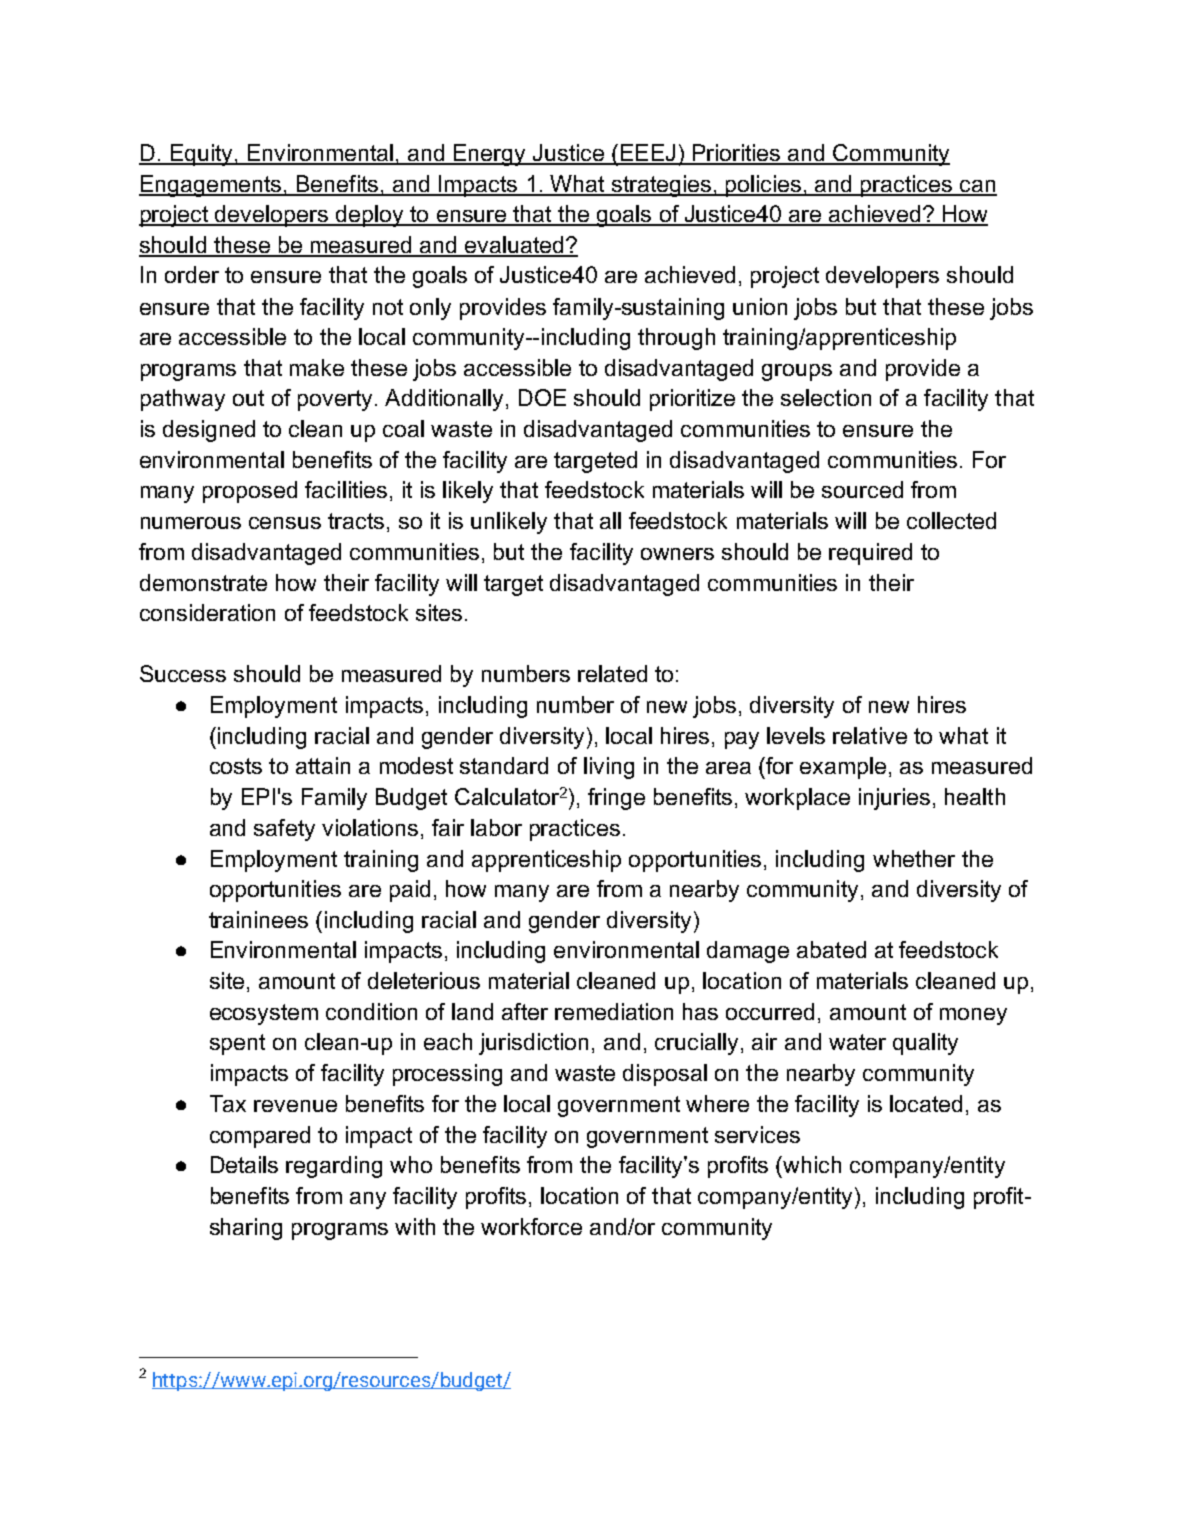 The image size is (1183, 1531). Describe the element at coordinates (870, 554) in the page. I see `required` at that location.
